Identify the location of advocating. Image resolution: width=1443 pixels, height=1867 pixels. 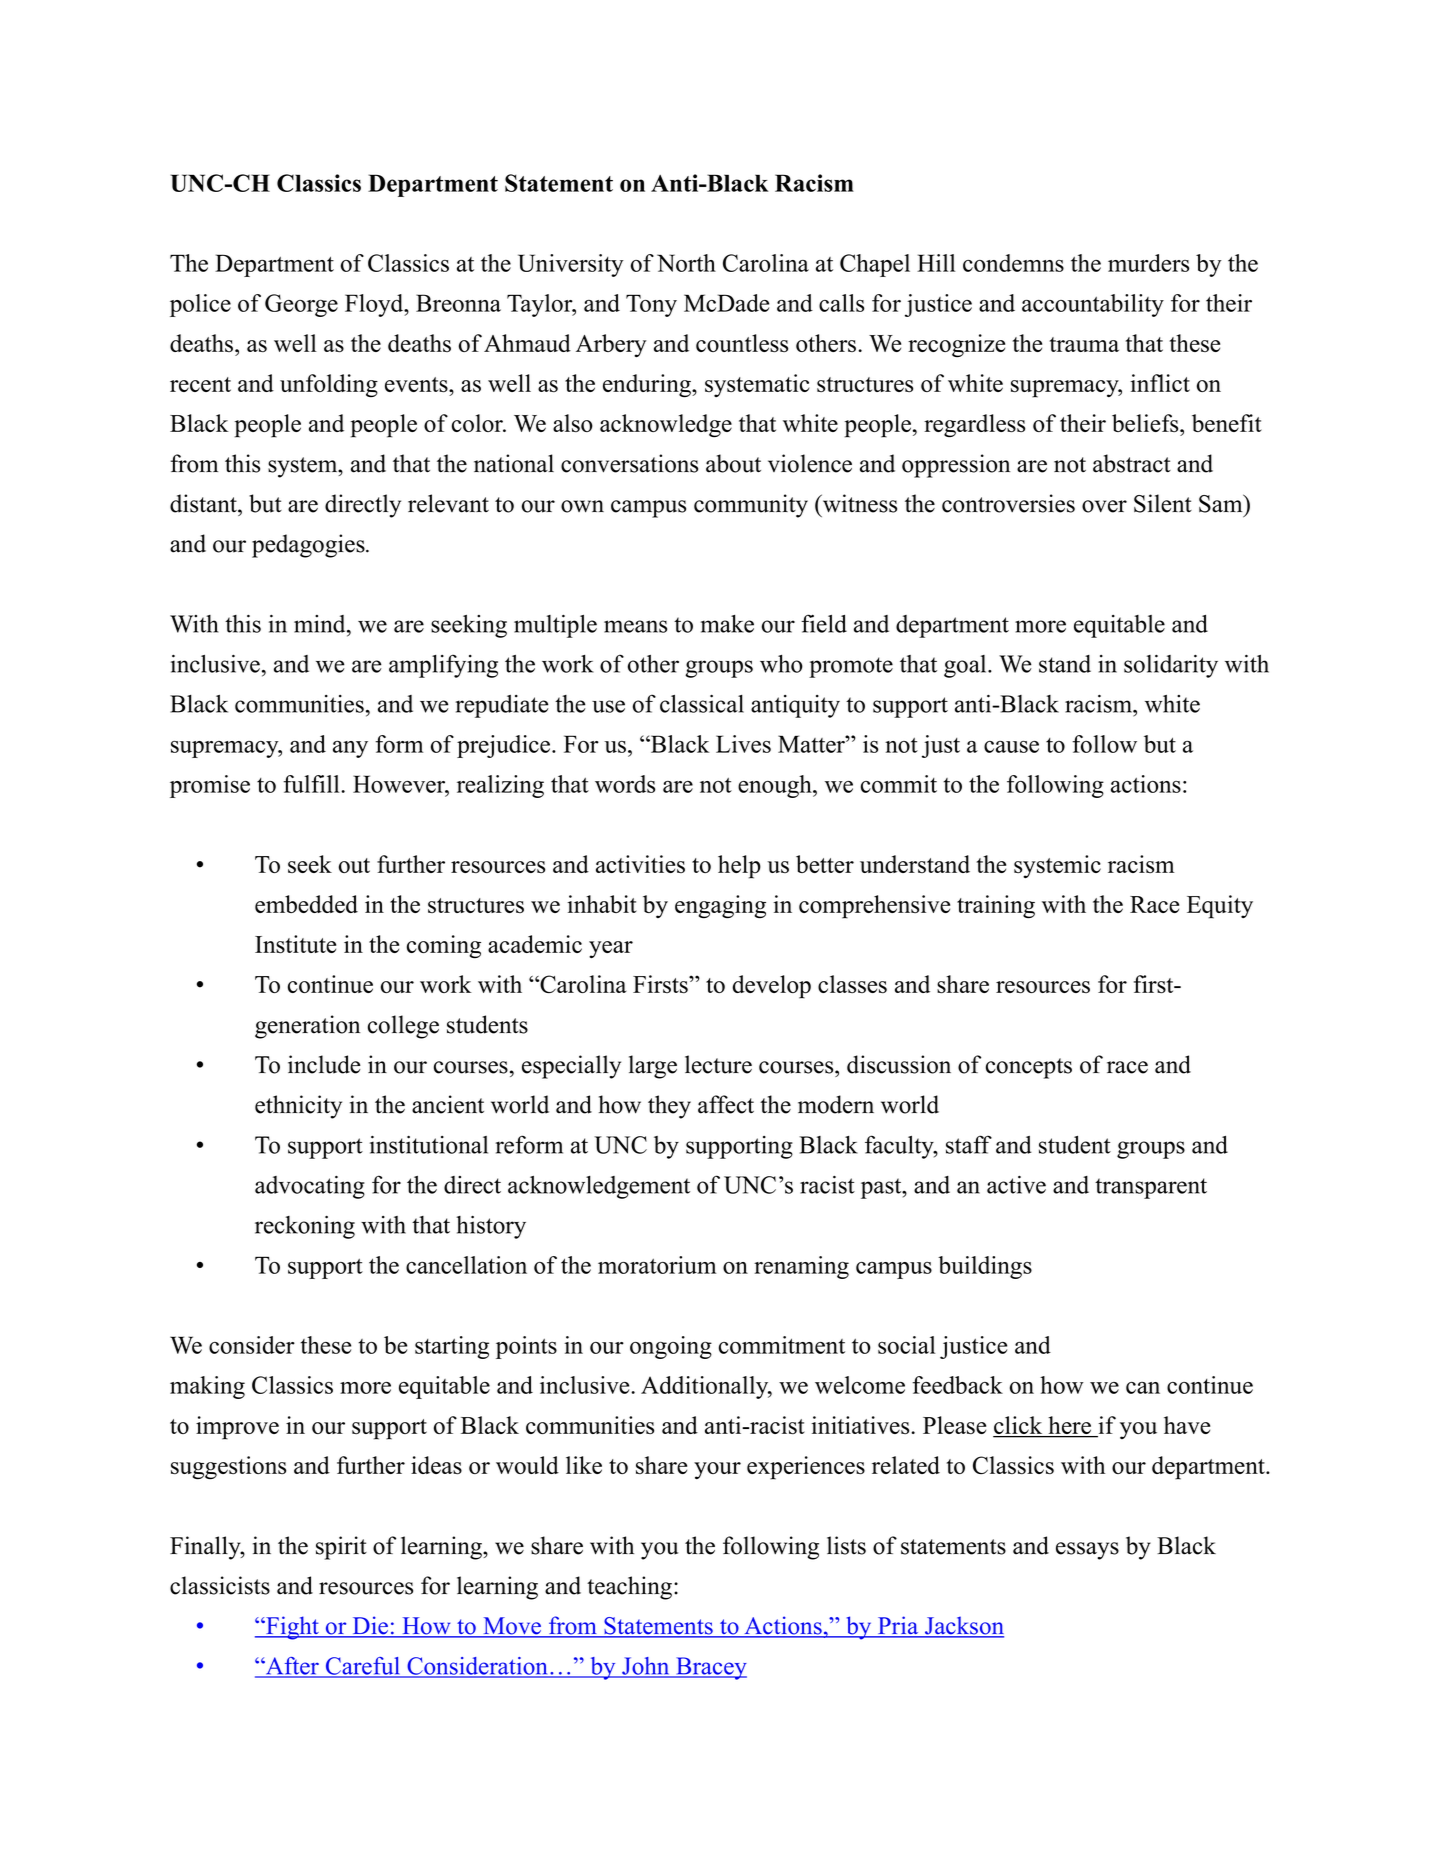
(310, 1187).
